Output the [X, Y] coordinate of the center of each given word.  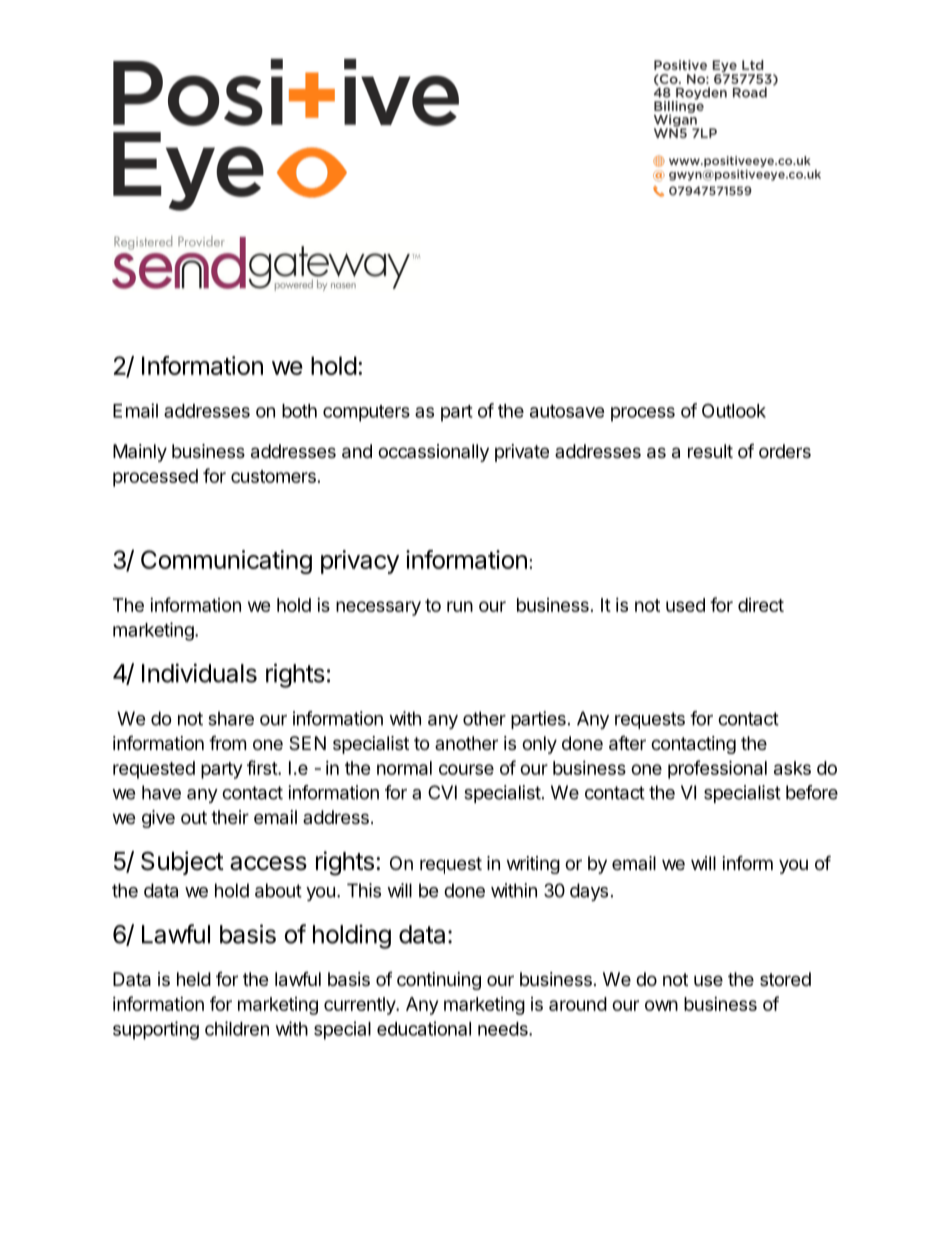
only [539, 745]
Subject [182, 863]
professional [717, 769]
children [237, 1028]
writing [533, 865]
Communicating [226, 562]
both [299, 411]
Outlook [734, 410]
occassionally [433, 453]
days [589, 892]
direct [761, 605]
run [460, 606]
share [231, 718]
